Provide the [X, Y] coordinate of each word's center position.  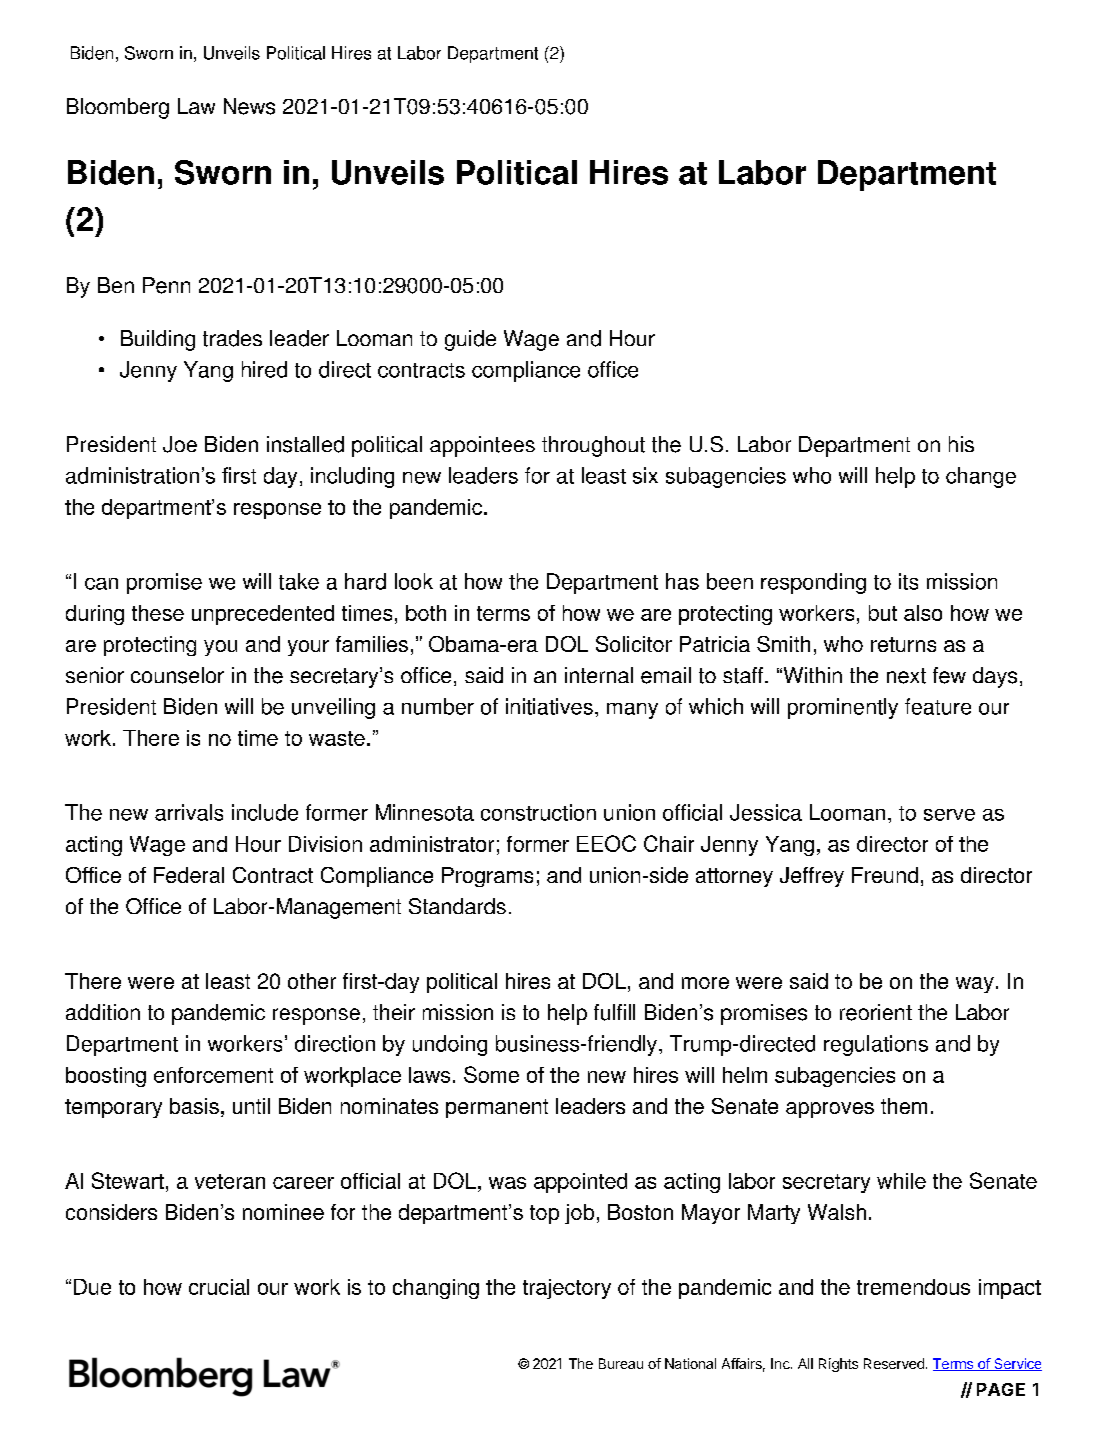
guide [470, 340]
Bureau [621, 1363]
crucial [219, 1287]
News [249, 106]
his [961, 444]
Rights [838, 1365]
